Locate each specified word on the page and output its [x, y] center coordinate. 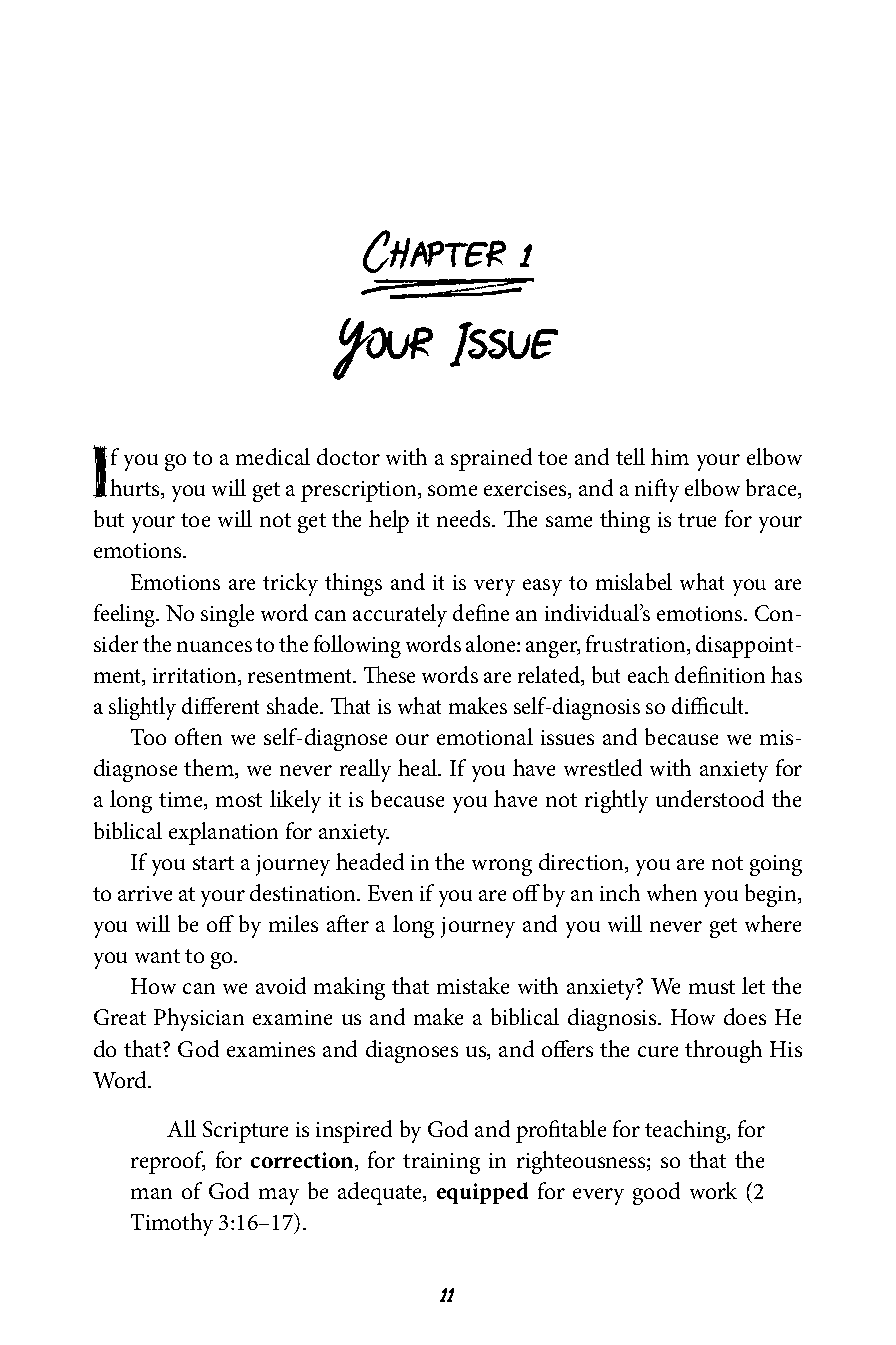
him [670, 456]
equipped [482, 1193]
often [198, 736]
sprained [491, 459]
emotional [485, 736]
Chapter [434, 251]
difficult [709, 705]
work [713, 1190]
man [151, 1193]
